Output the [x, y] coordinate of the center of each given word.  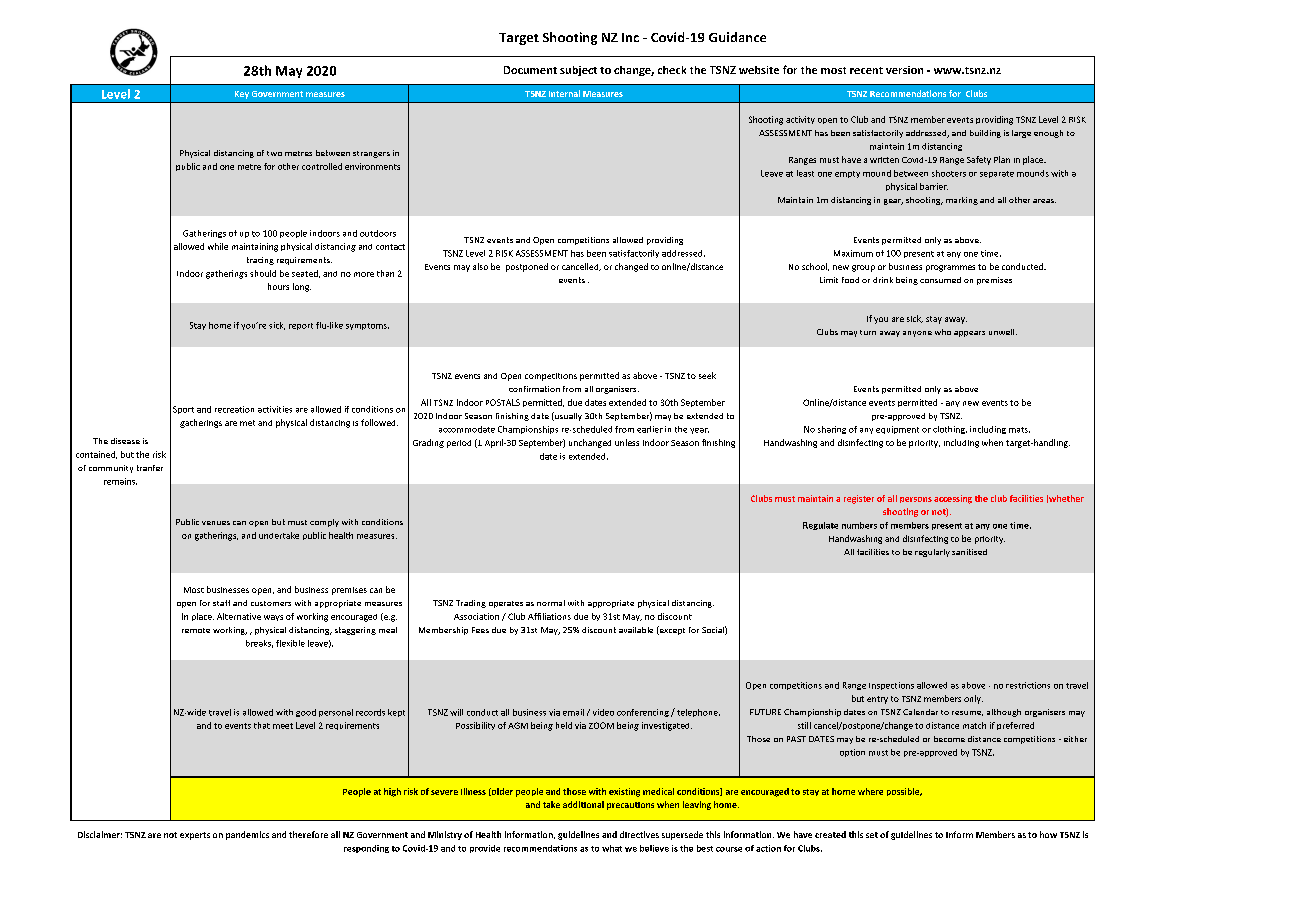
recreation [234, 409]
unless [627, 442]
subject [578, 71]
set [872, 835]
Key [242, 95]
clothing [950, 430]
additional [583, 804]
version [904, 70]
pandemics [247, 835]
